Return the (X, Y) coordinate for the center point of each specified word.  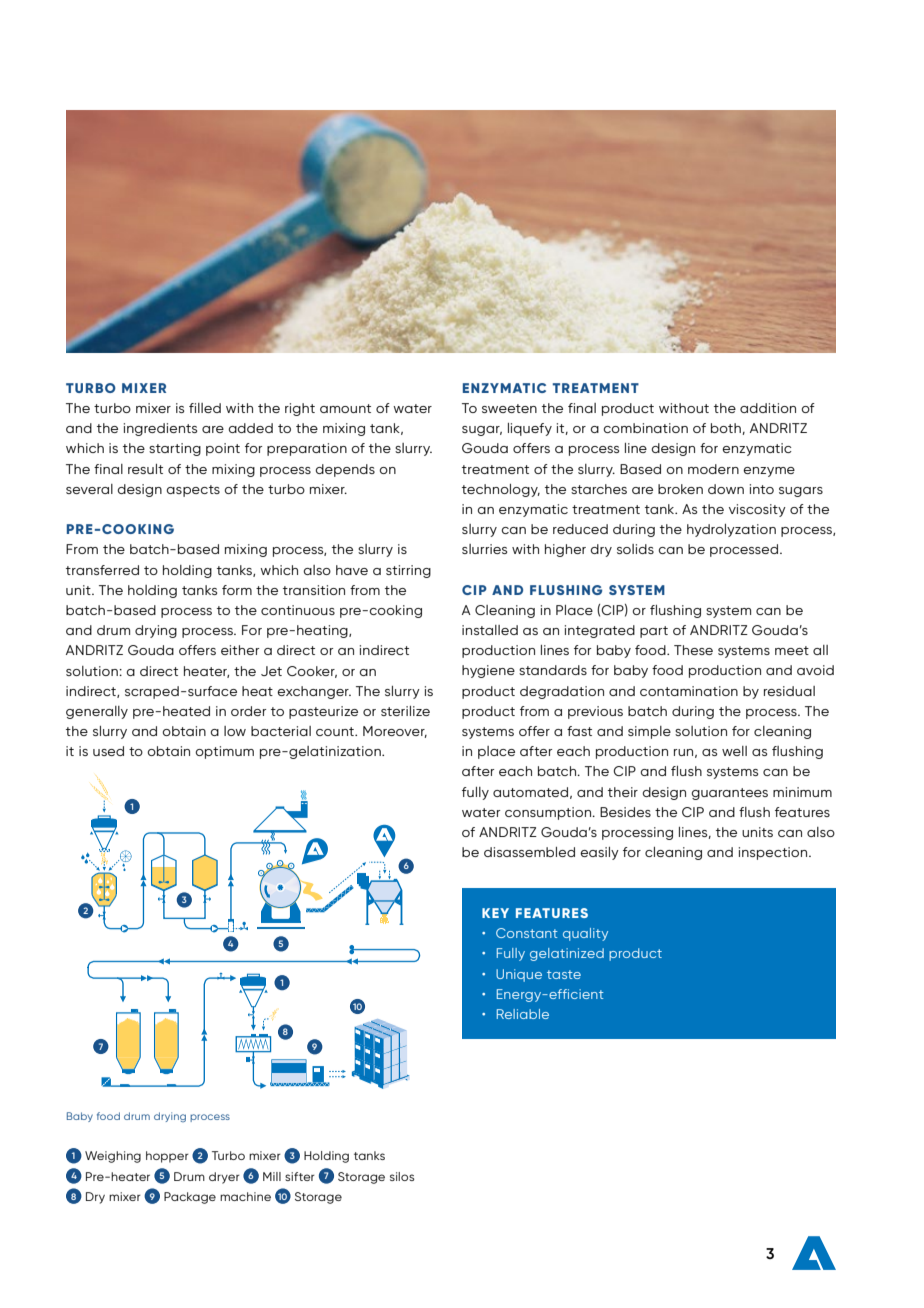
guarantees (729, 794)
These (693, 650)
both (726, 428)
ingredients (160, 429)
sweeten (509, 408)
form (237, 590)
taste (564, 974)
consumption (549, 813)
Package (190, 1198)
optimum (224, 752)
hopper (167, 1157)
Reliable (523, 1014)
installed (490, 630)
